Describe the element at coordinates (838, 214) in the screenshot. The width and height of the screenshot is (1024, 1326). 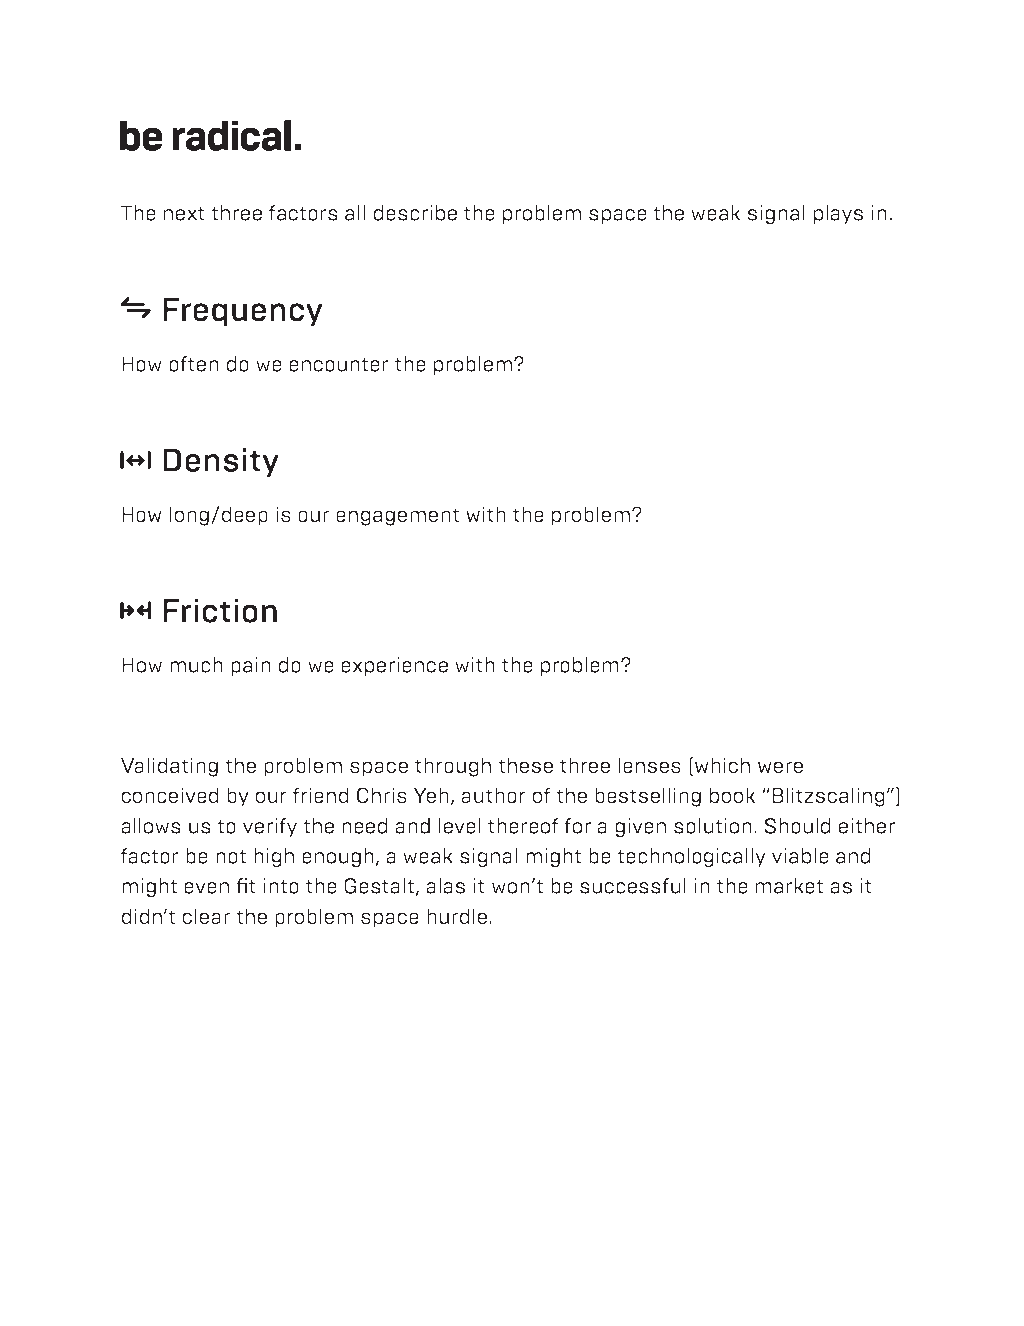
I see `plays` at that location.
